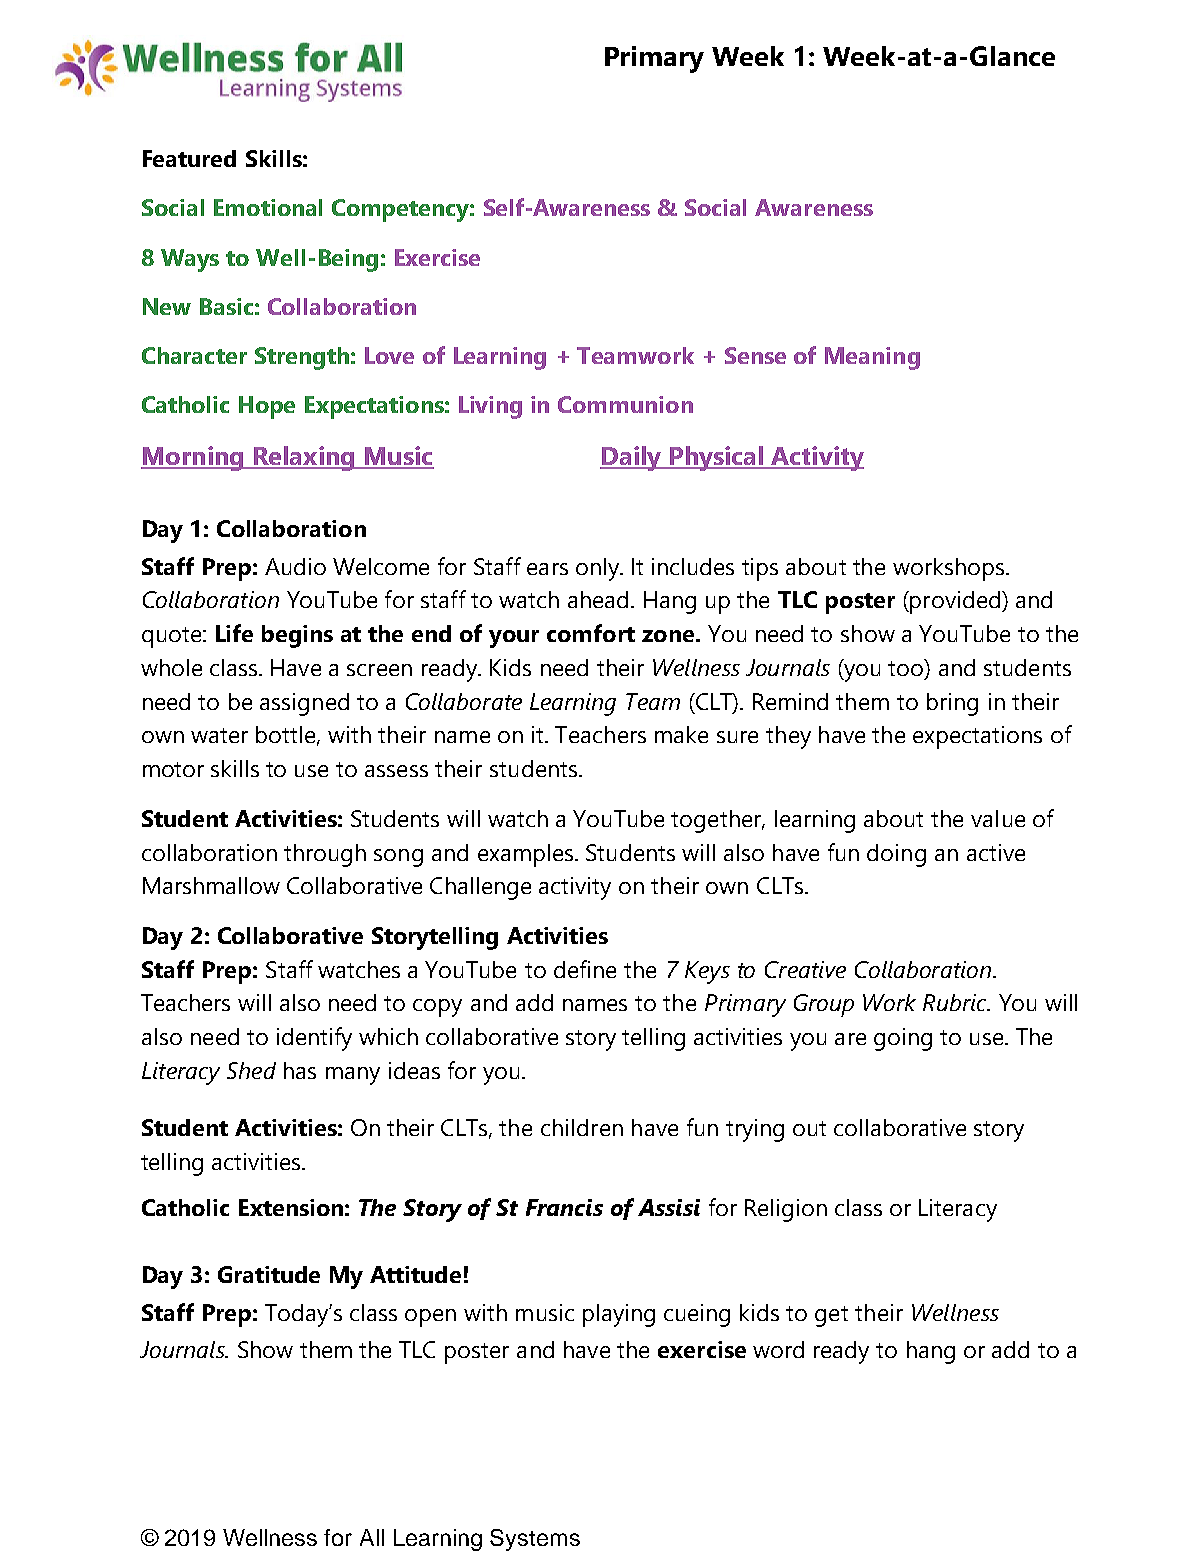 Image resolution: width=1200 pixels, height=1553 pixels. I want to click on doing, so click(896, 855).
